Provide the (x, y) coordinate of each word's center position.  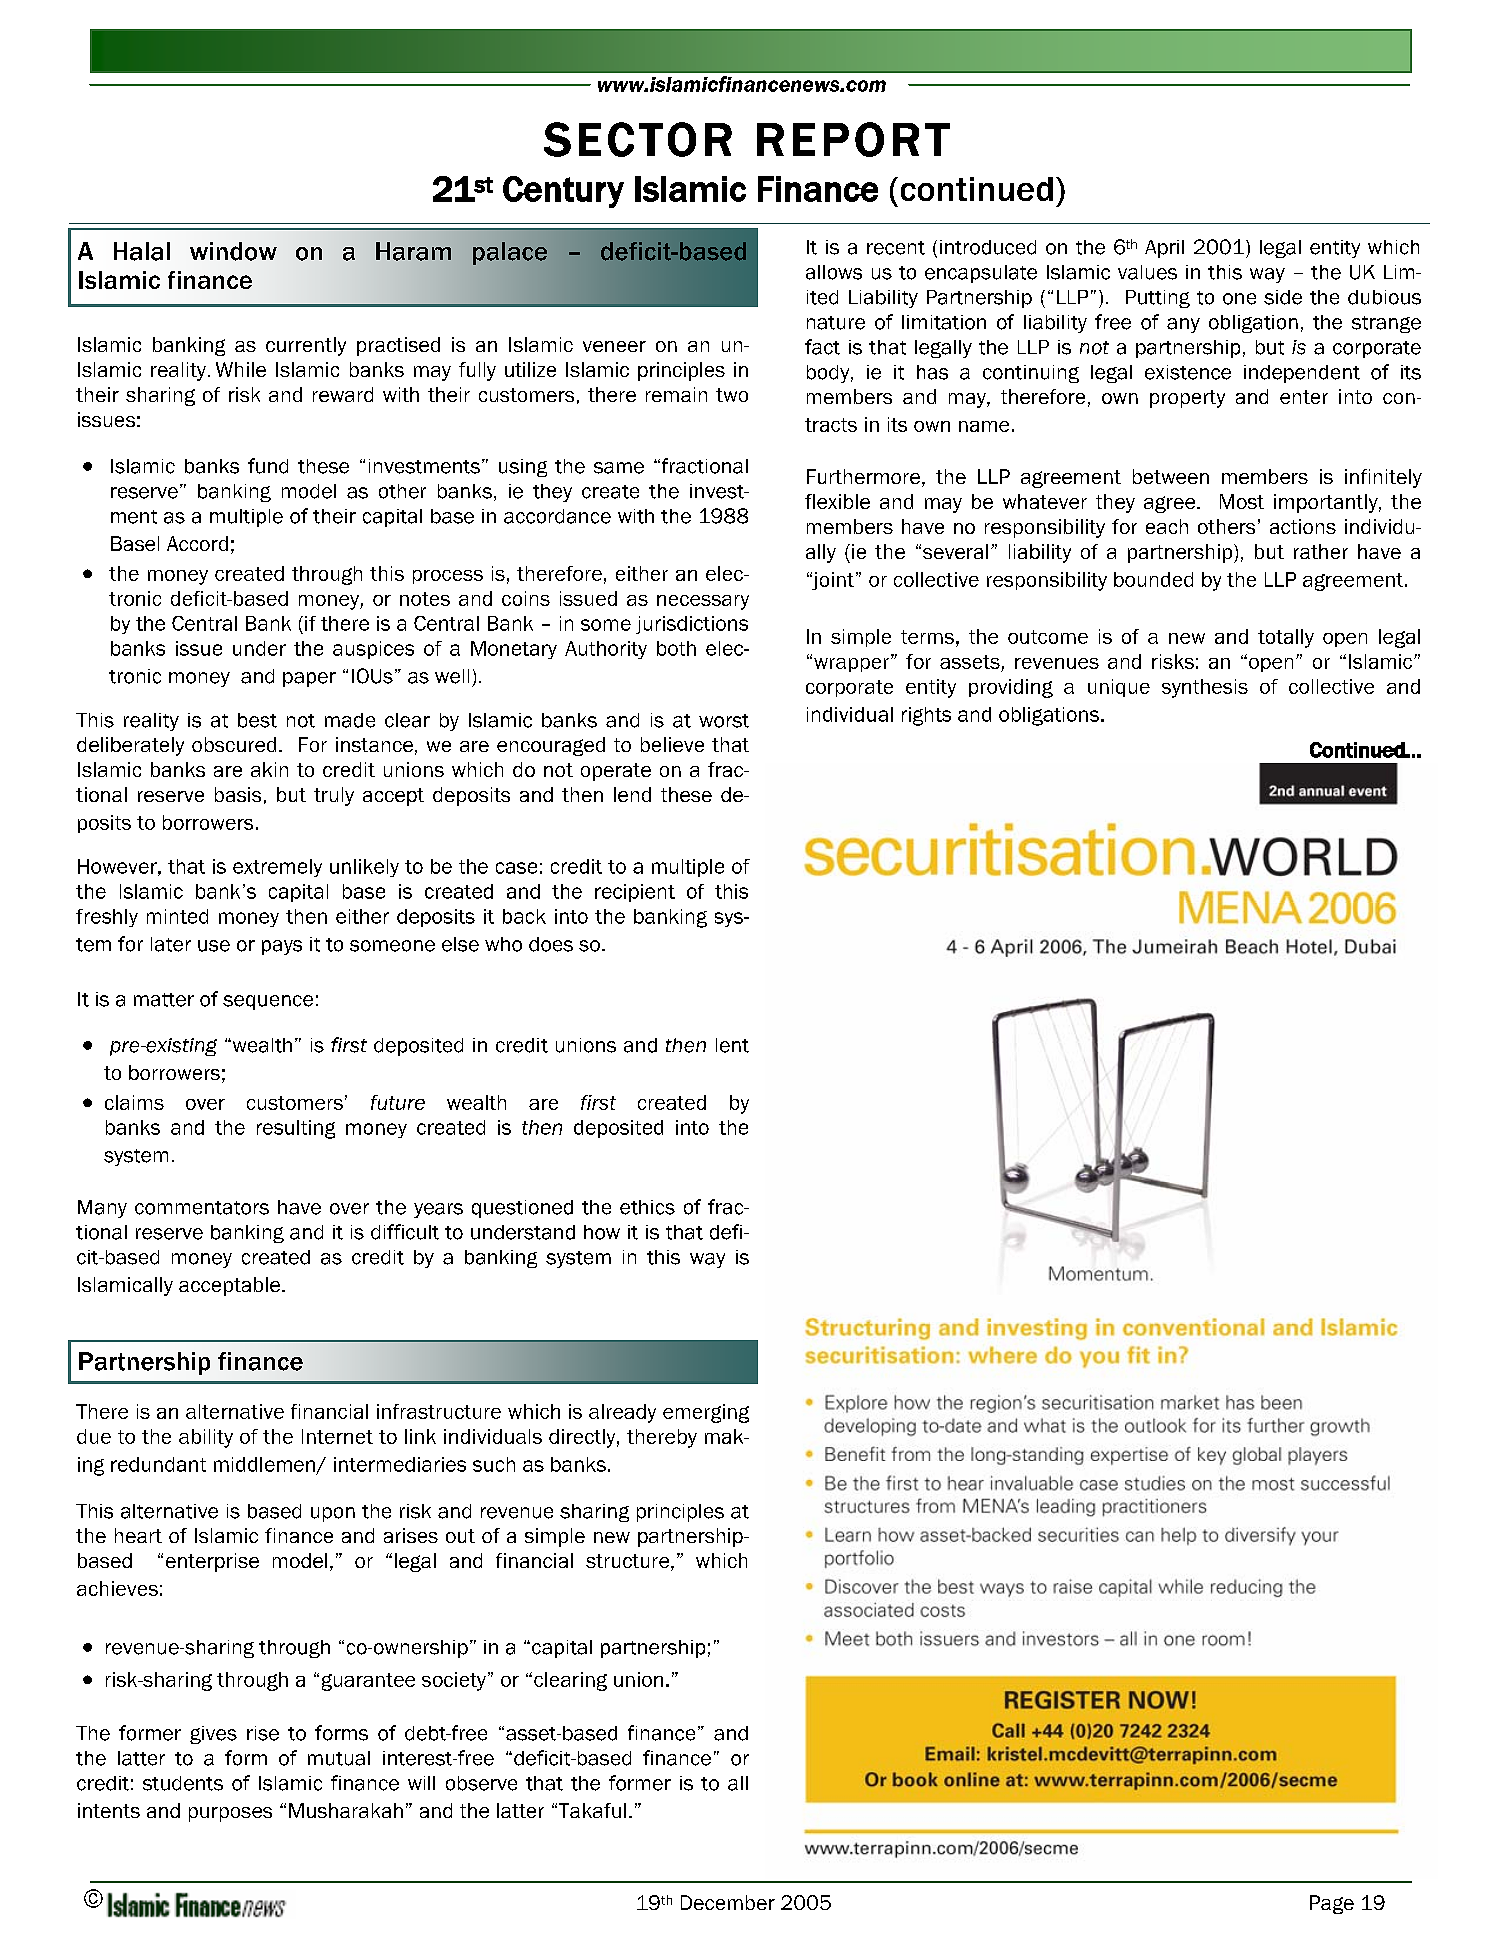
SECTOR (638, 139)
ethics (647, 1207)
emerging (706, 1413)
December (728, 1902)
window (233, 251)
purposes (230, 1814)
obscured (234, 744)
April (1164, 249)
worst (724, 721)
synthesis (1205, 688)
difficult (405, 1232)
